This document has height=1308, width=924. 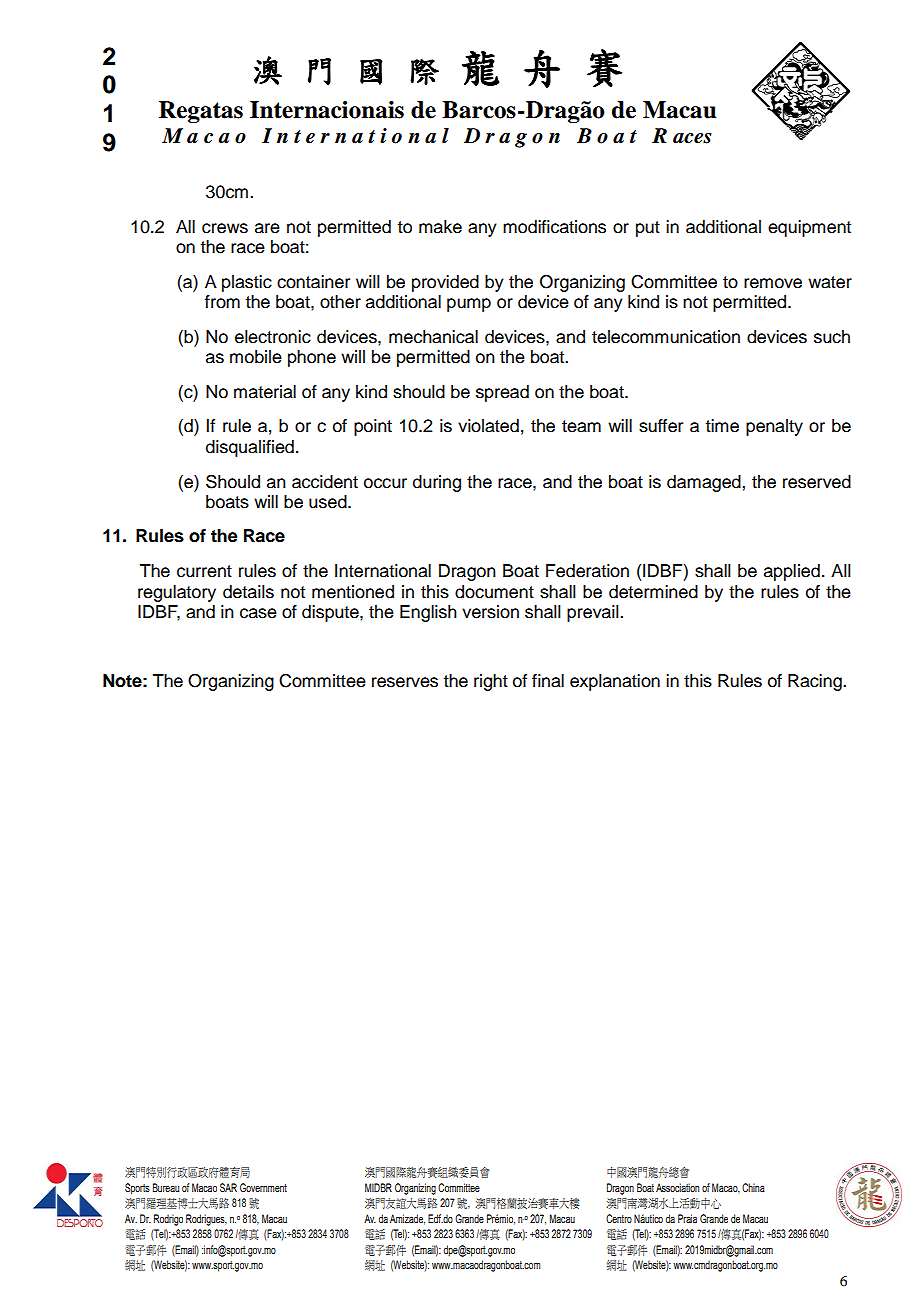 What do you see at coordinates (692, 138) in the document?
I see `aces` at bounding box center [692, 138].
